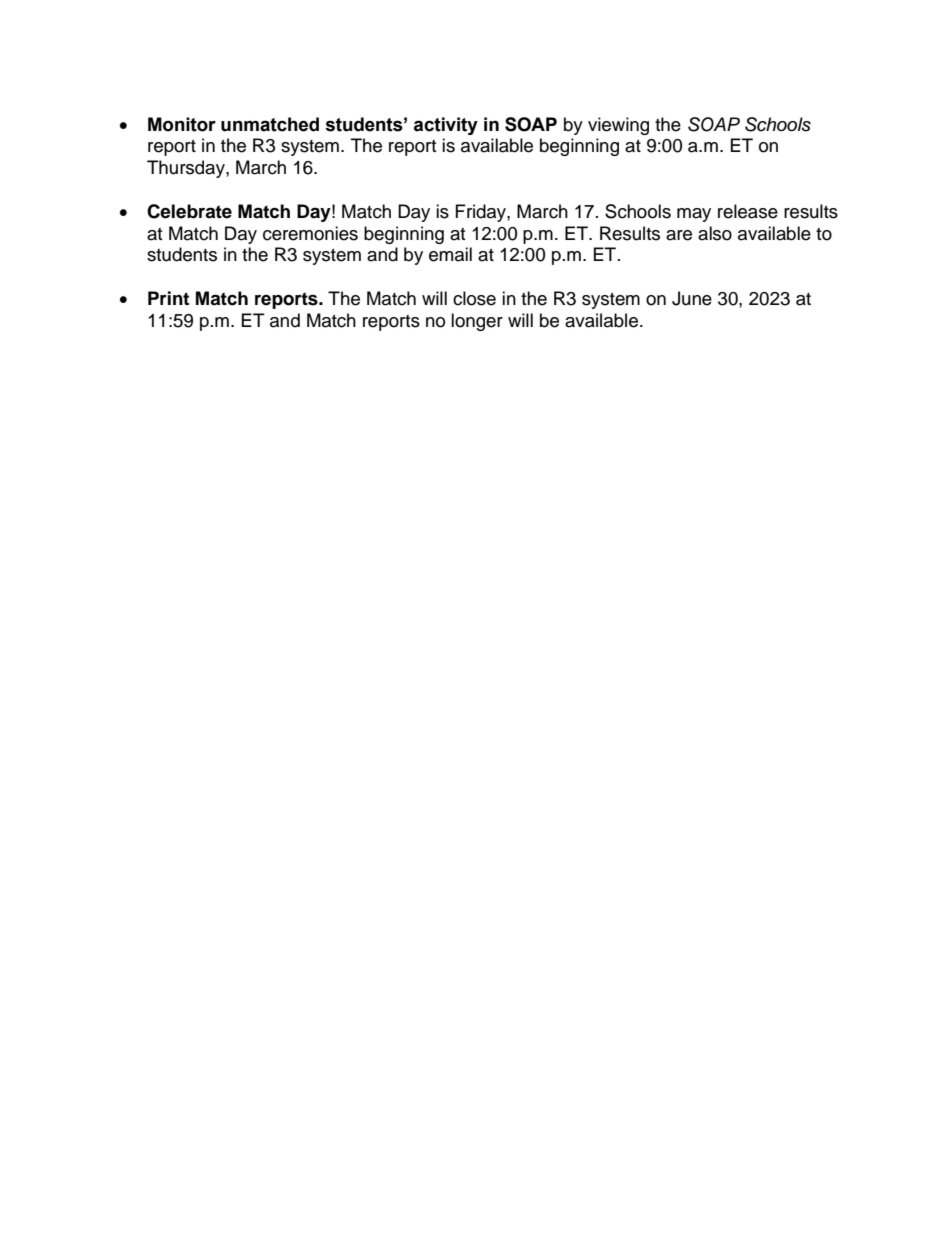  I want to click on June, so click(692, 298).
